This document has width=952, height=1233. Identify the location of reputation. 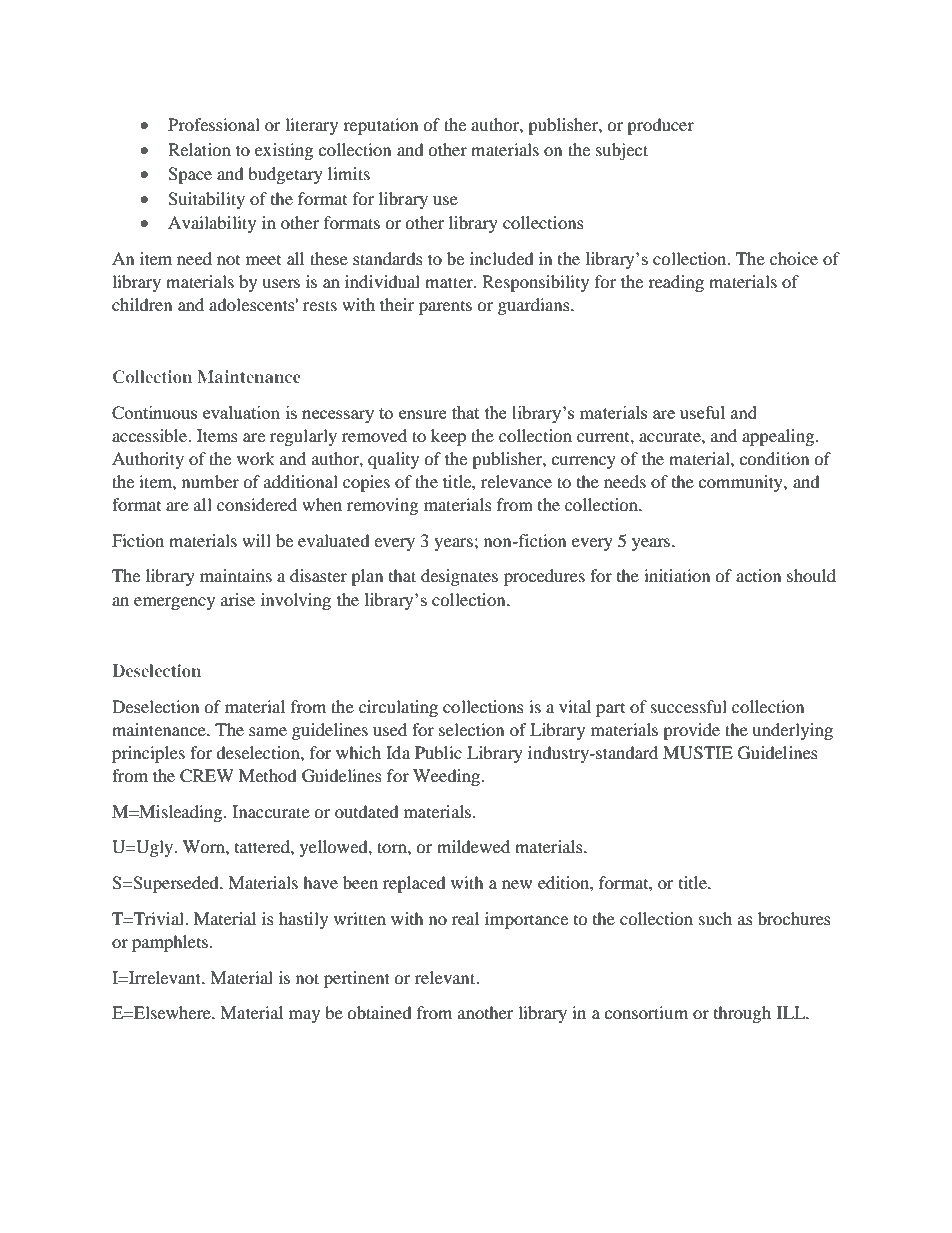
(380, 126).
